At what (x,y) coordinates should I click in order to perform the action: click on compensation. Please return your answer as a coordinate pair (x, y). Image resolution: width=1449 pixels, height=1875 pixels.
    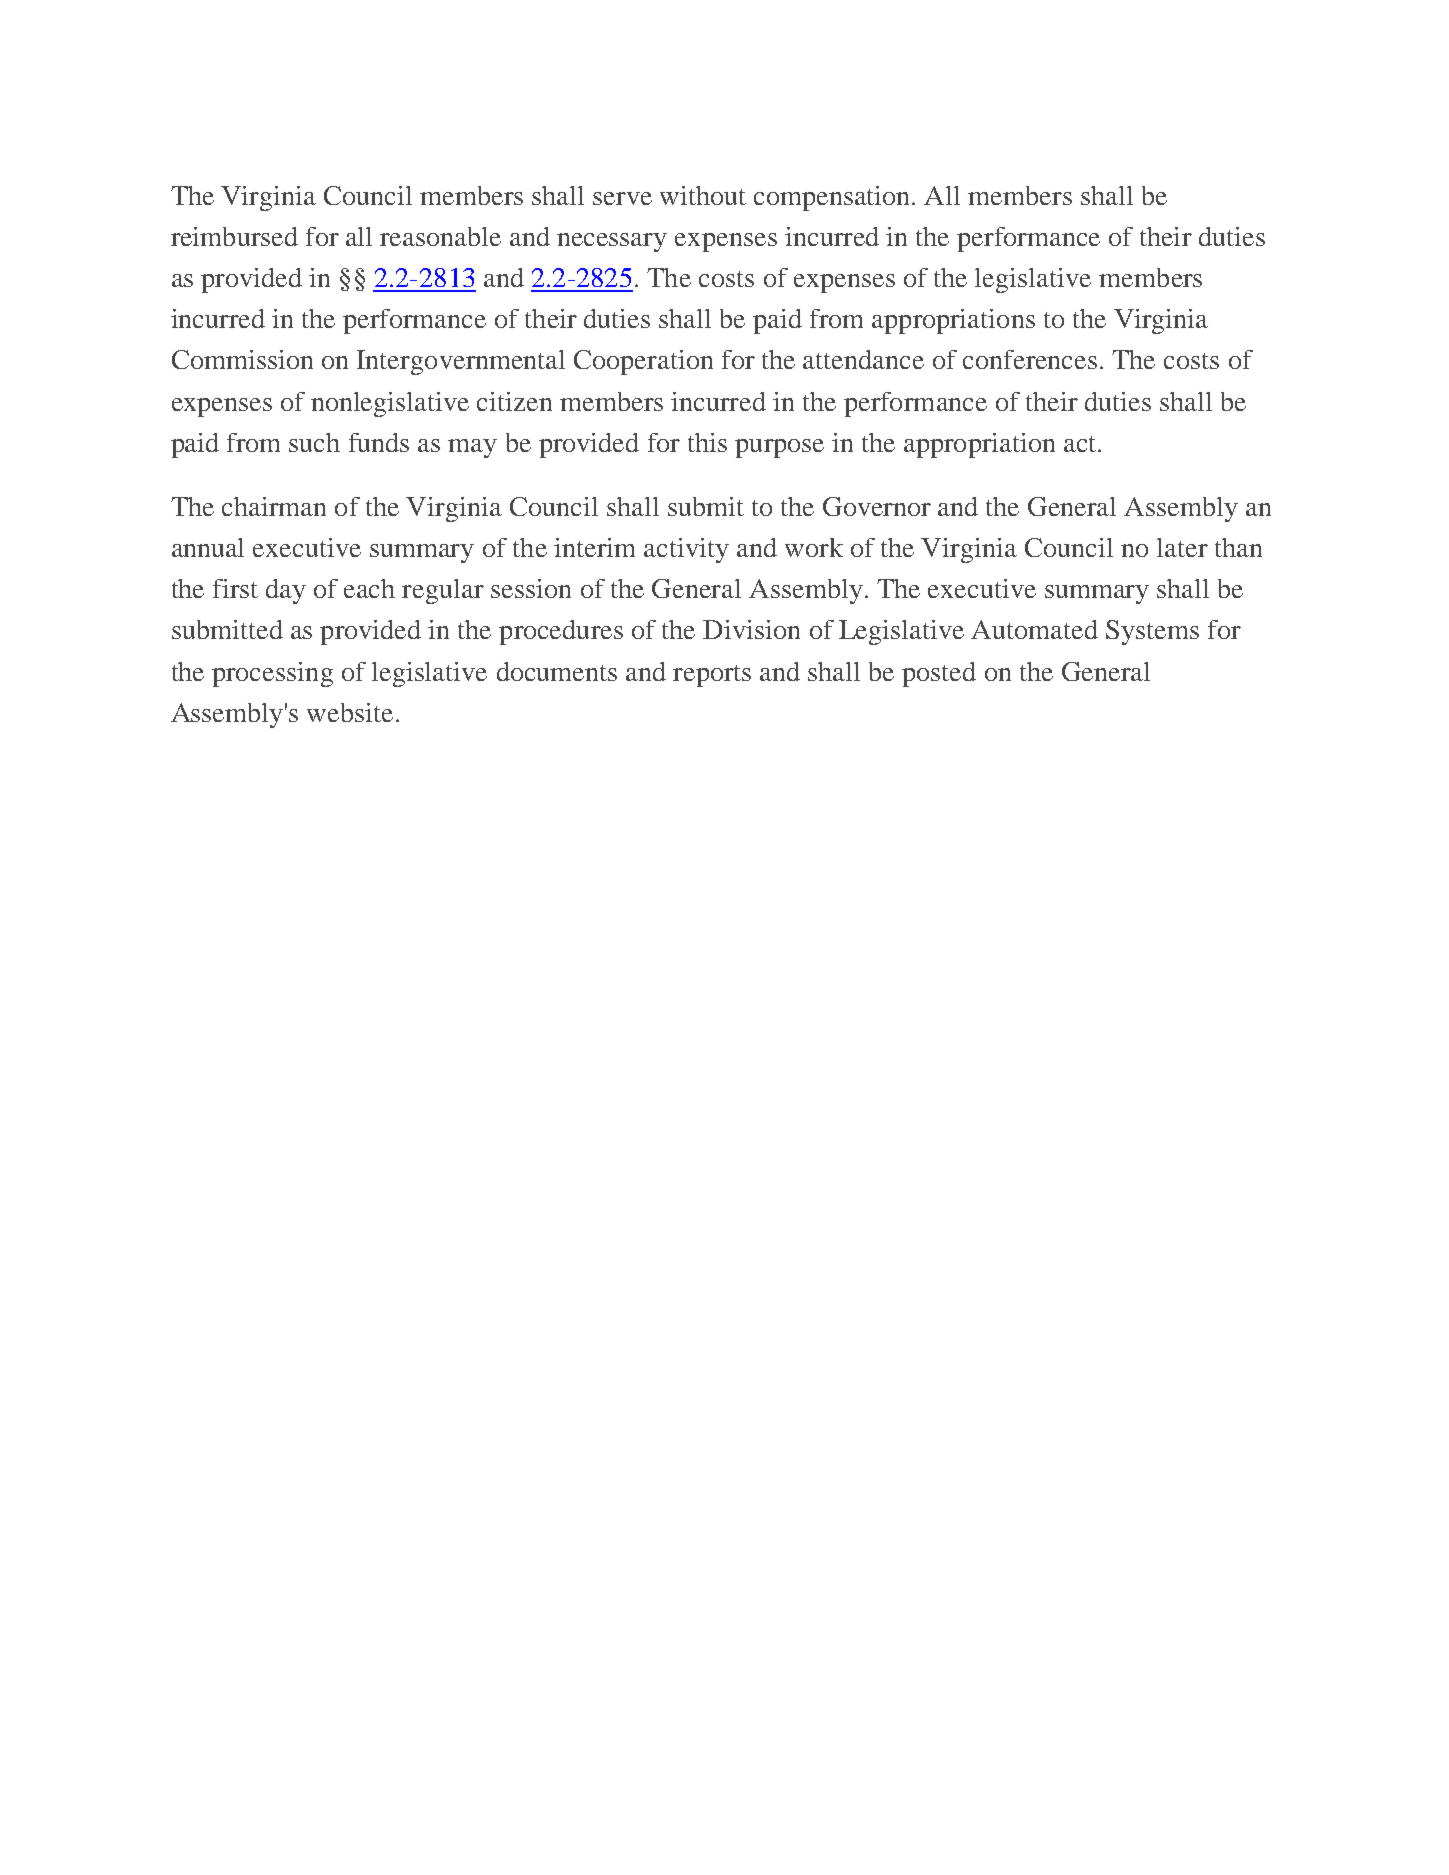
    Looking at the image, I should click on (833, 198).
